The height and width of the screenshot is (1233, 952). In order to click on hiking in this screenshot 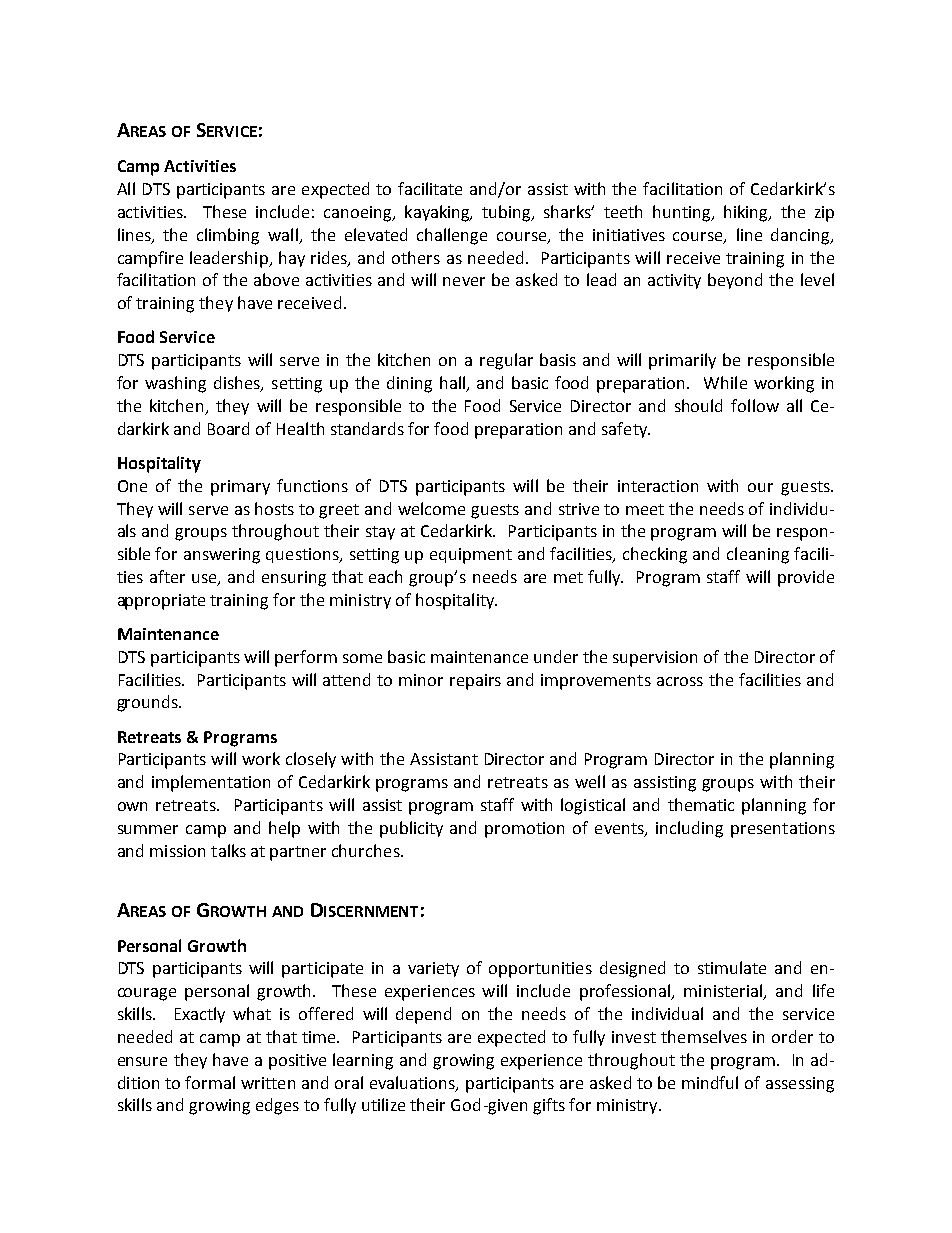, I will do `click(747, 213)`.
